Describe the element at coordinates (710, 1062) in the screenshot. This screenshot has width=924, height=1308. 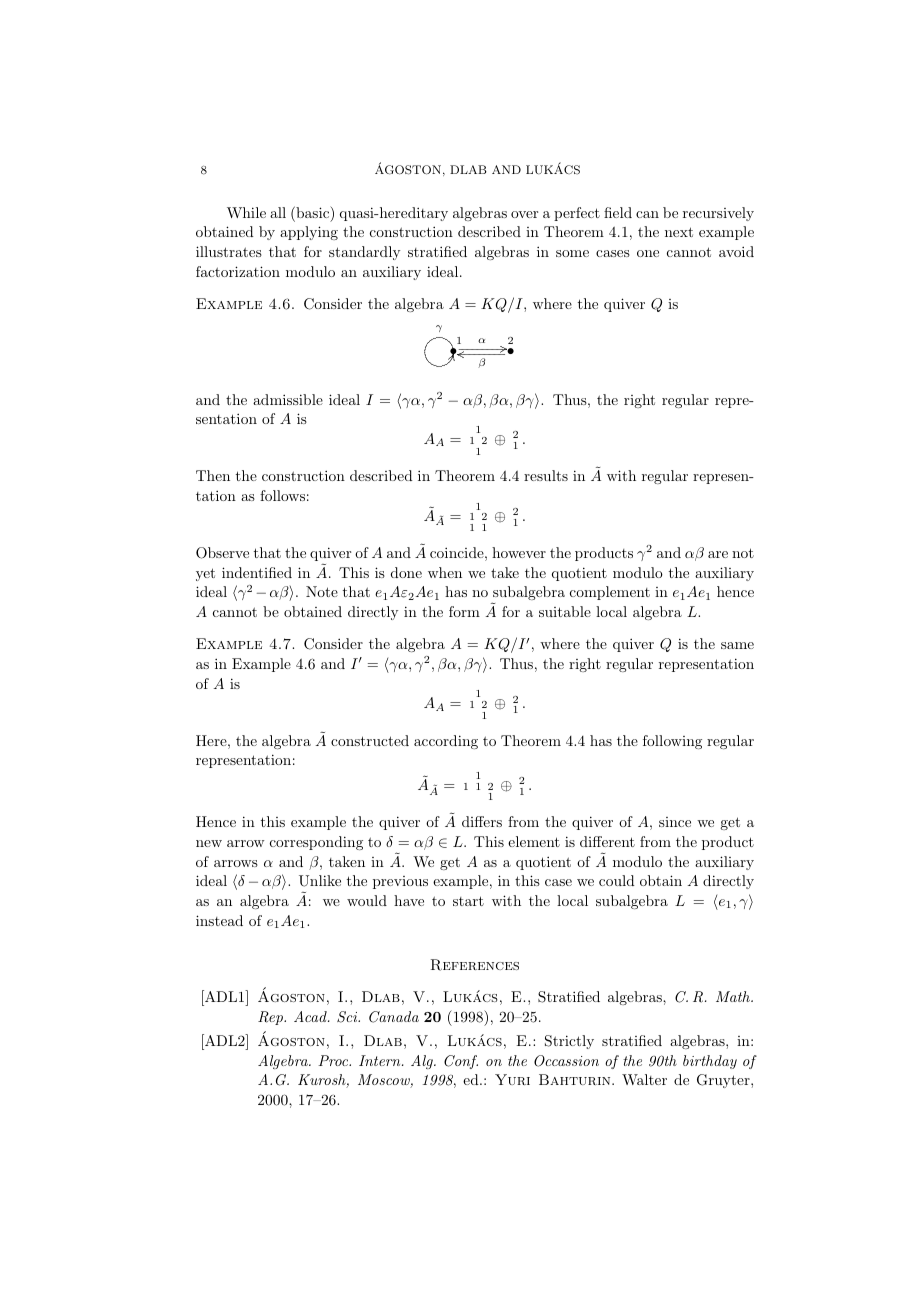
I see `birthday` at that location.
